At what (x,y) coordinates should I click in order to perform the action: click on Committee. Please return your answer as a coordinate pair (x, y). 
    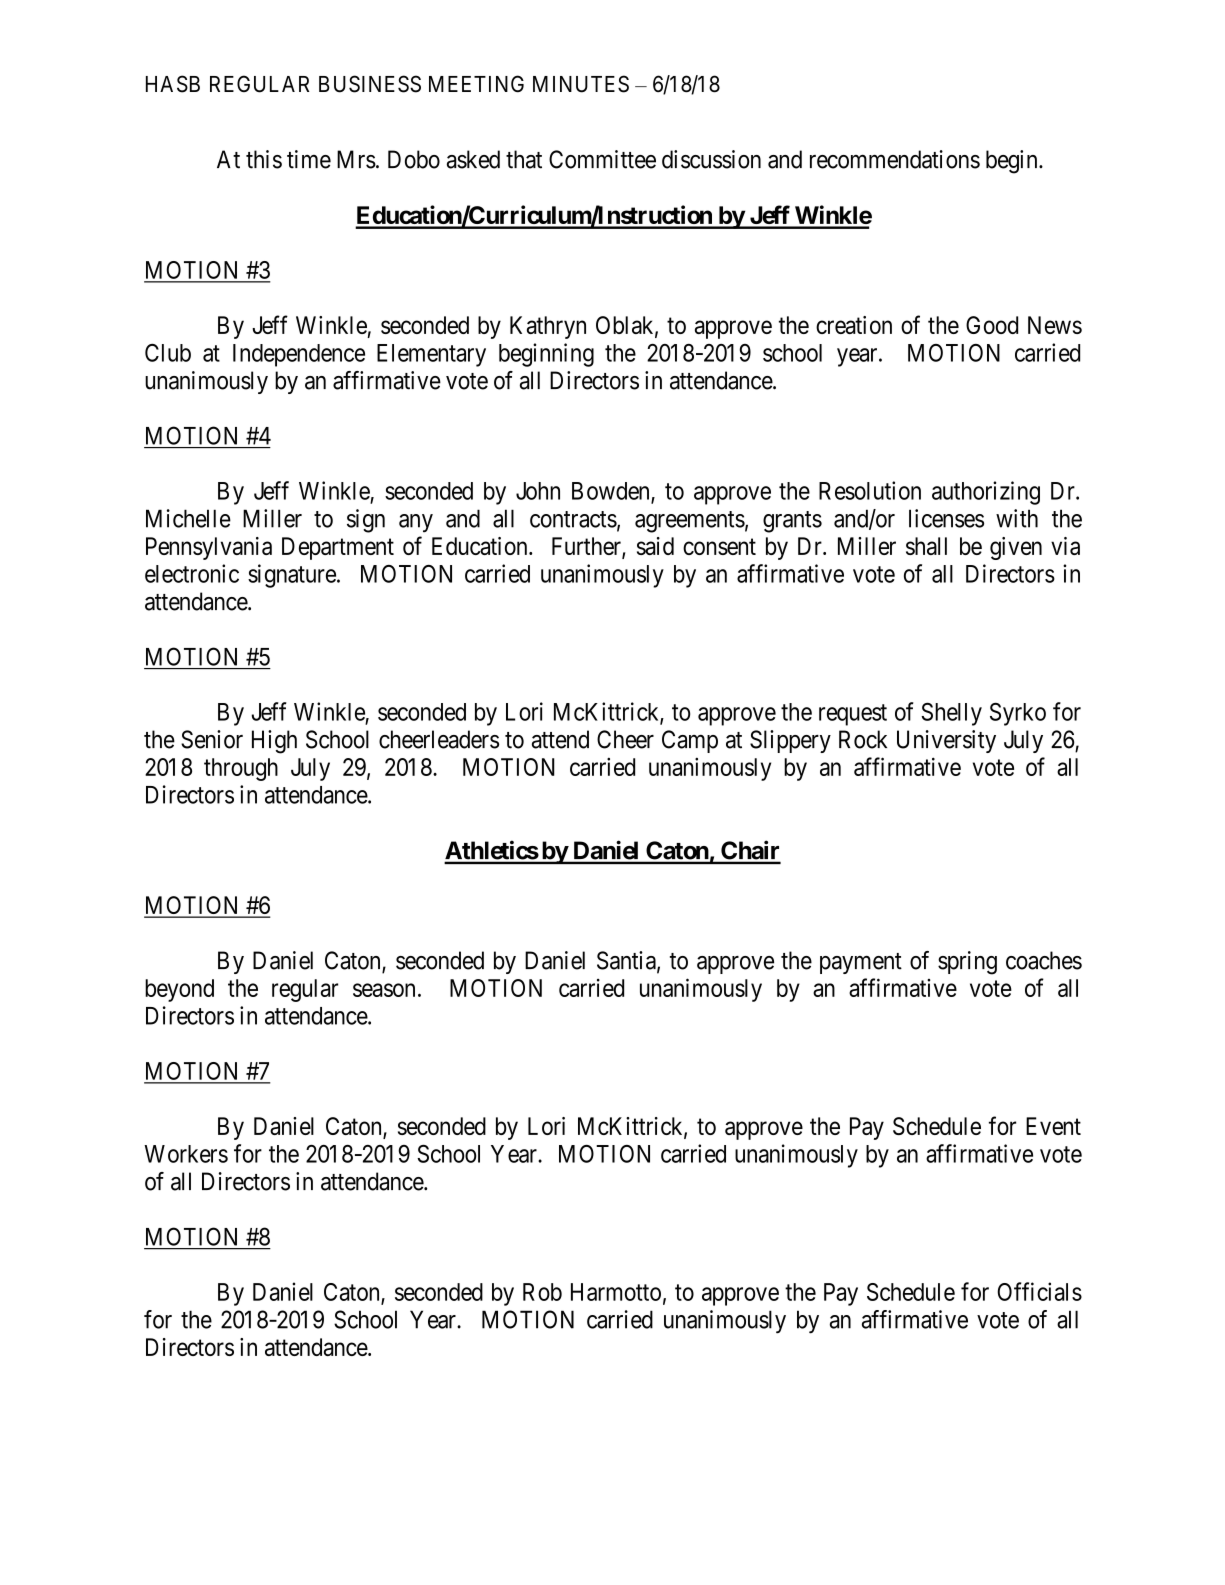
    Looking at the image, I should click on (602, 159).
